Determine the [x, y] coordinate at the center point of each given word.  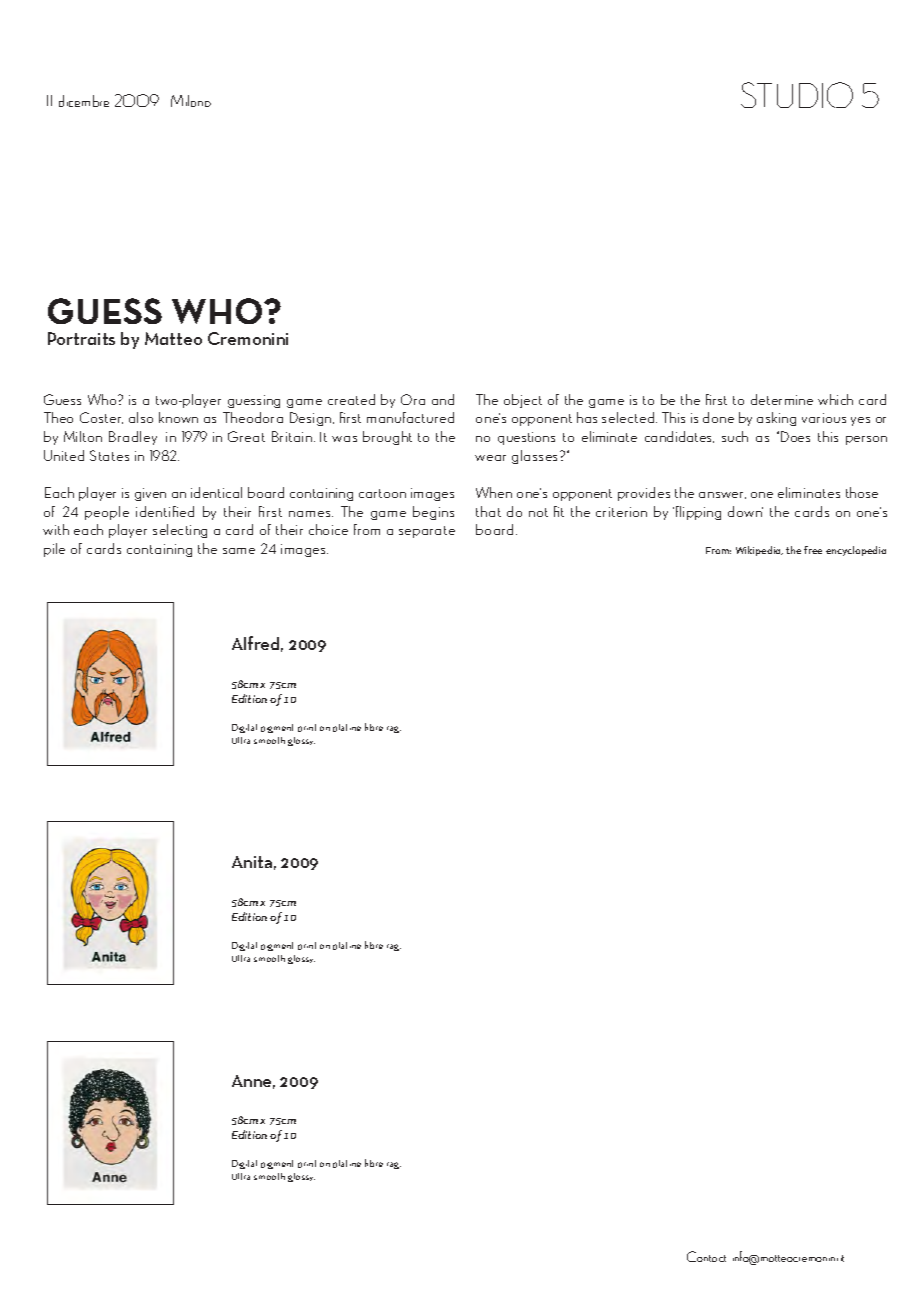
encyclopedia [856, 551]
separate [427, 532]
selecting [180, 531]
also [141, 417]
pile [54, 550]
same [239, 551]
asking [776, 419]
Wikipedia [759, 551]
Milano [191, 101]
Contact [706, 1256]
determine [782, 399]
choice [328, 529]
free [813, 550]
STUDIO [797, 95]
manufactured [410, 417]
